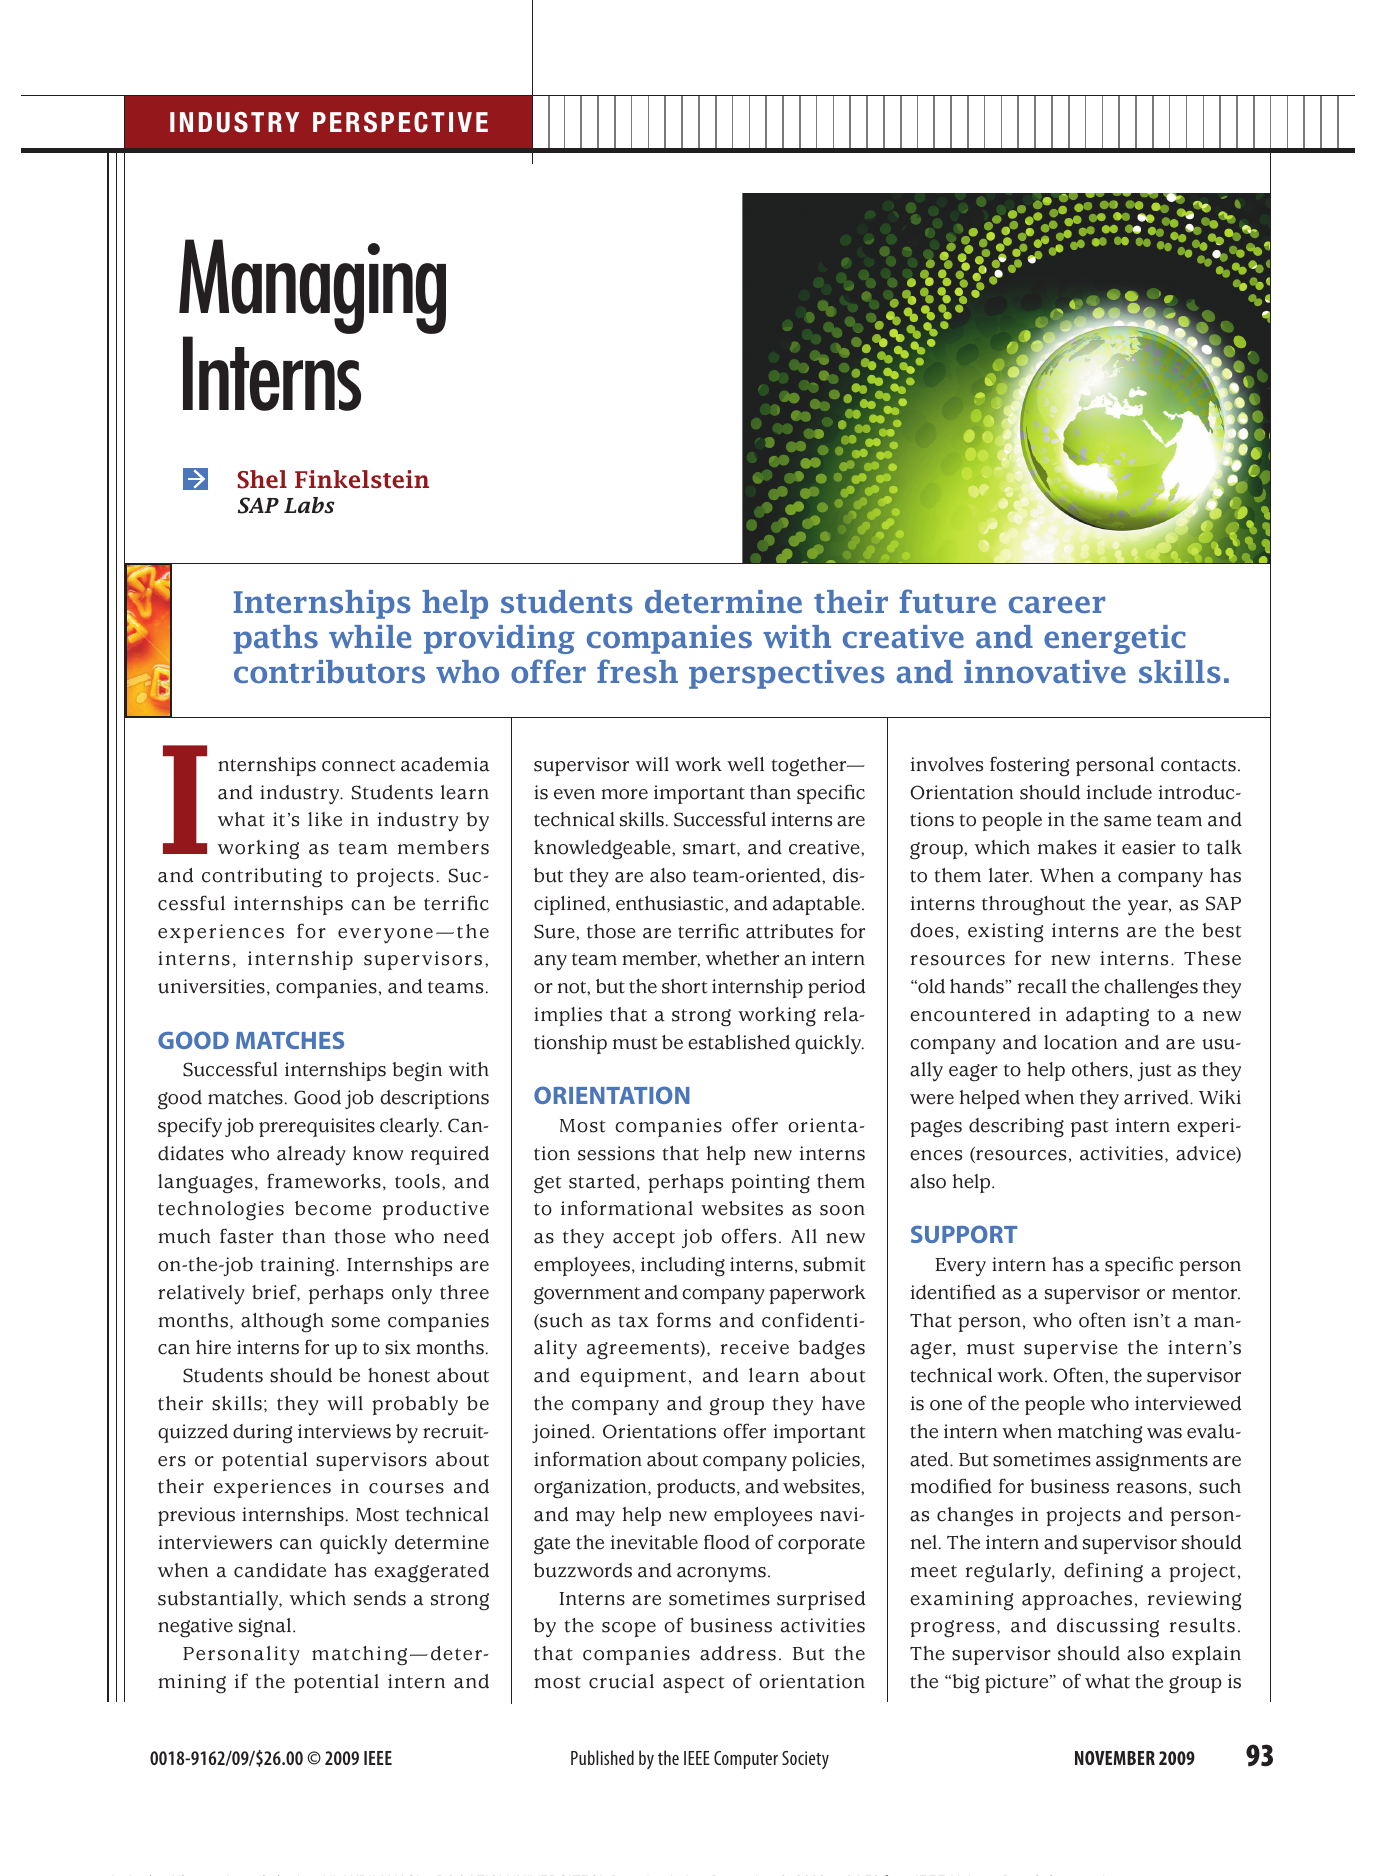 The image size is (1376, 1876). What do you see at coordinates (683, 1267) in the image?
I see `including` at bounding box center [683, 1267].
